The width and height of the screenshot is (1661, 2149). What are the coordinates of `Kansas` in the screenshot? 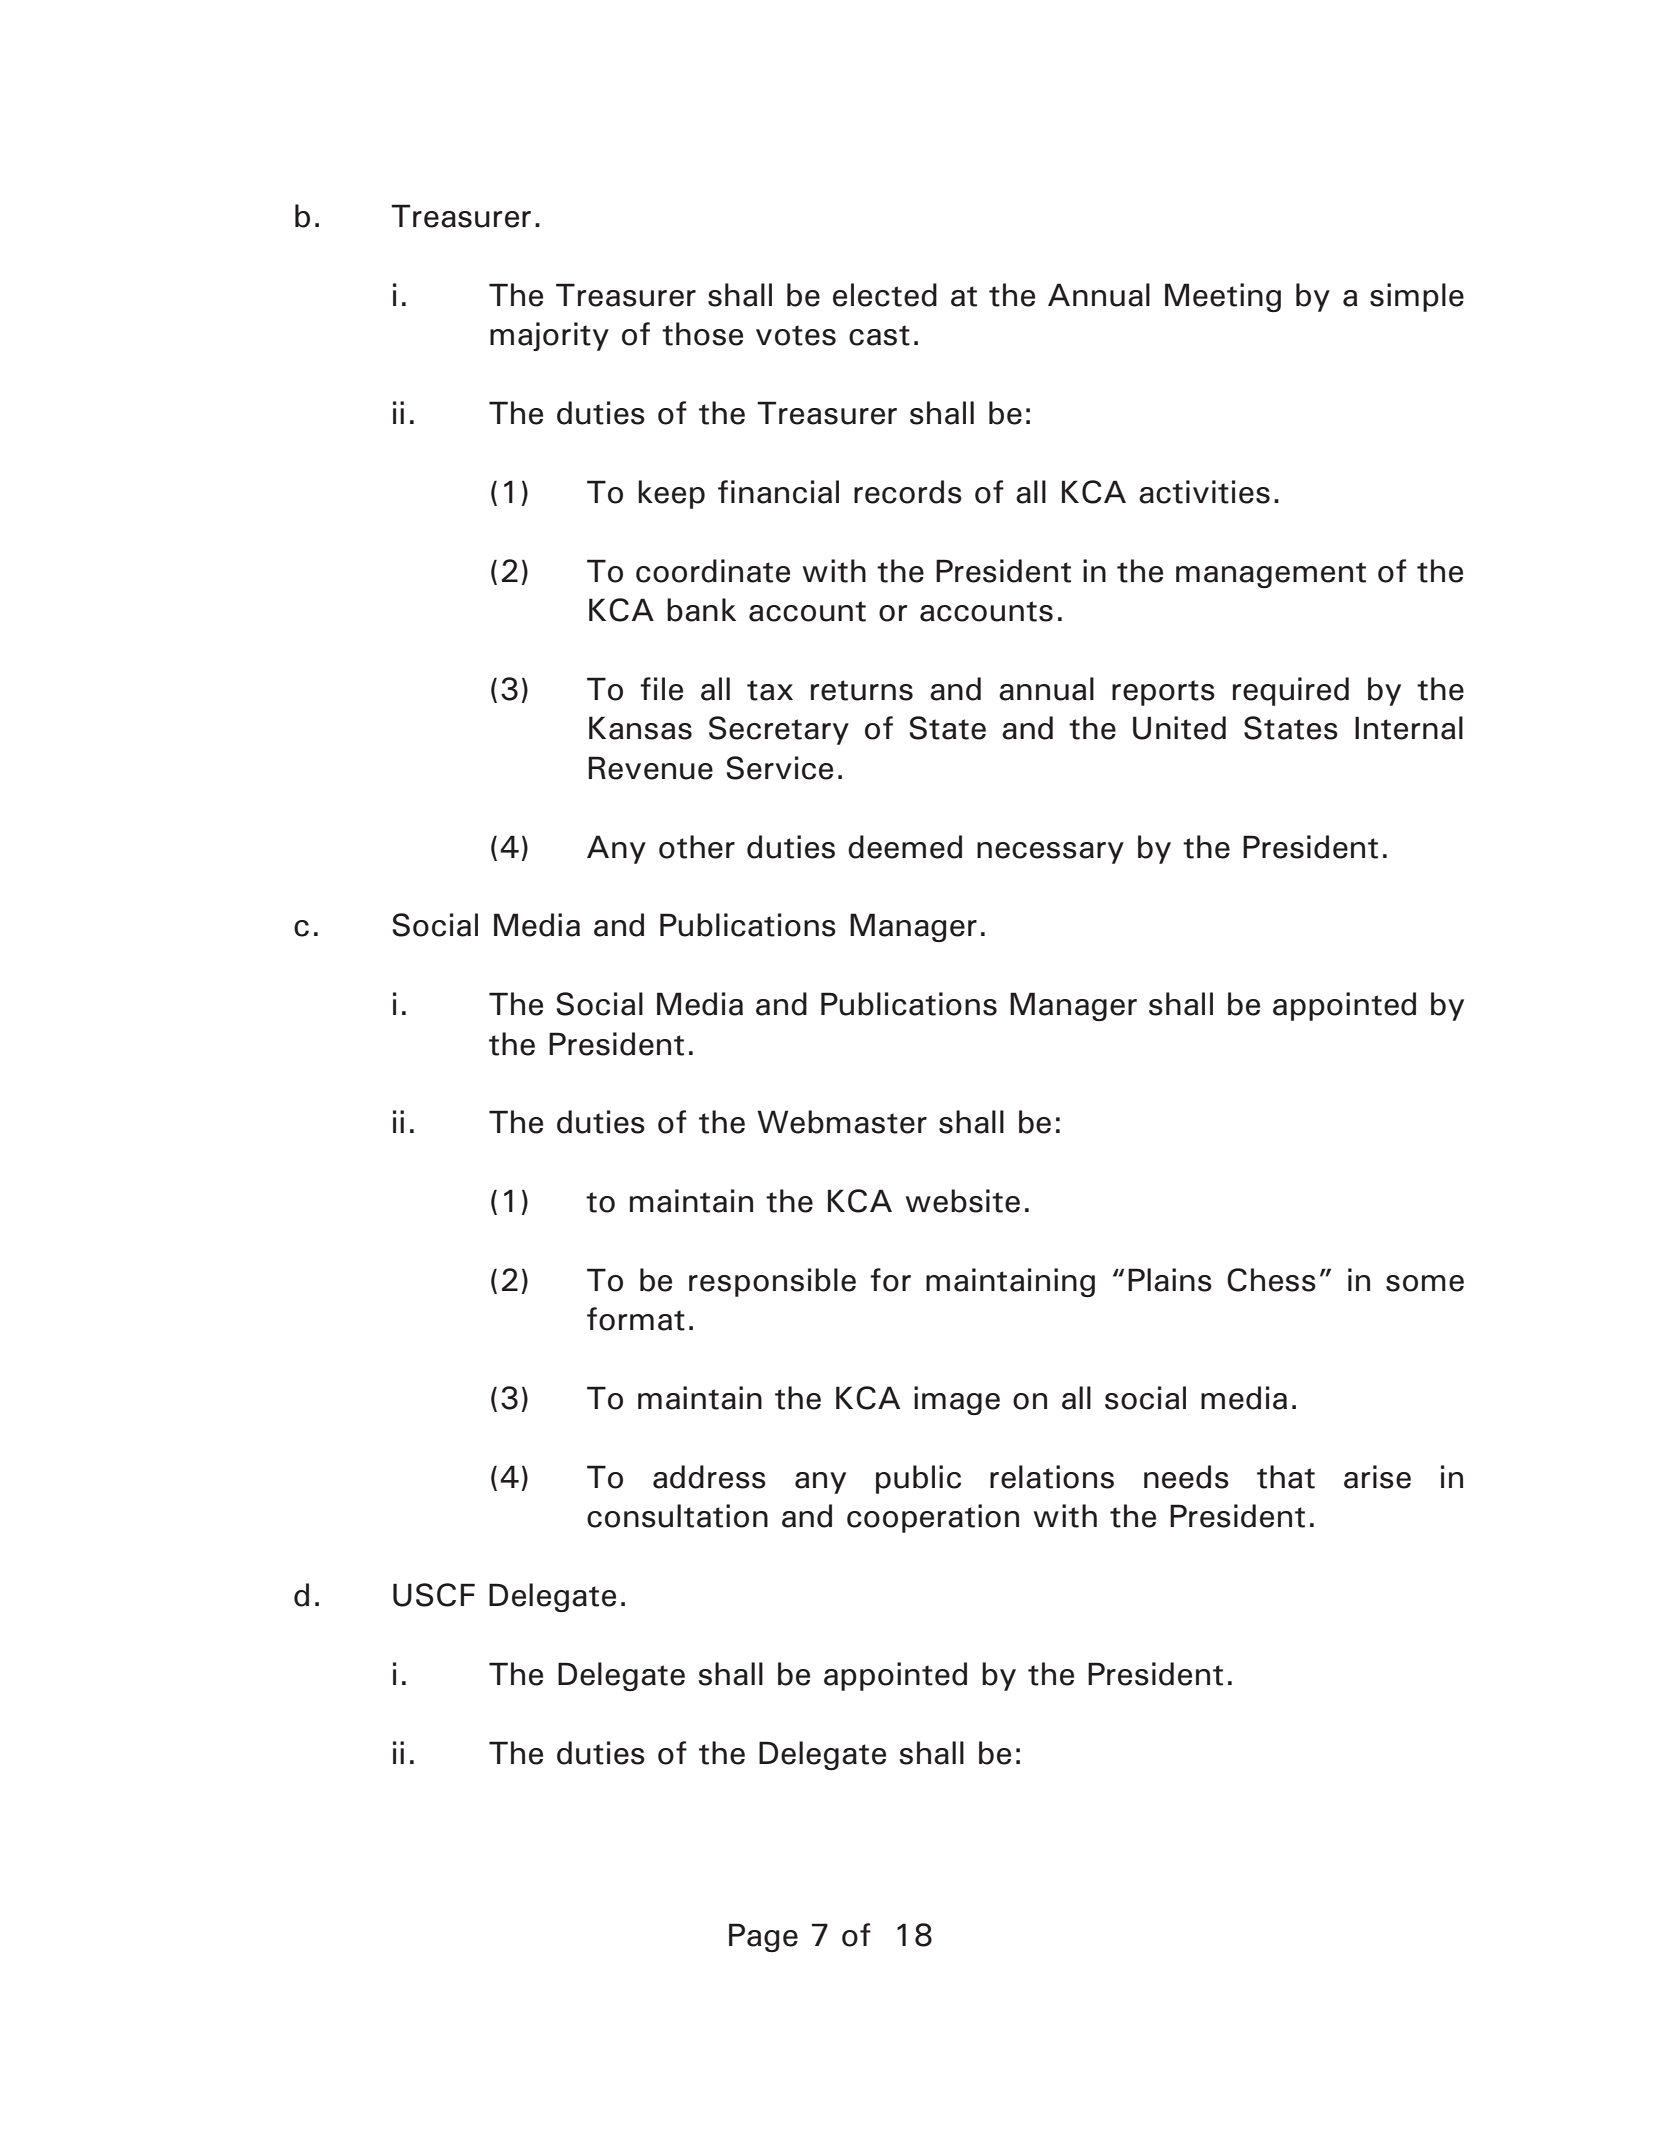 It's located at (640, 728).
